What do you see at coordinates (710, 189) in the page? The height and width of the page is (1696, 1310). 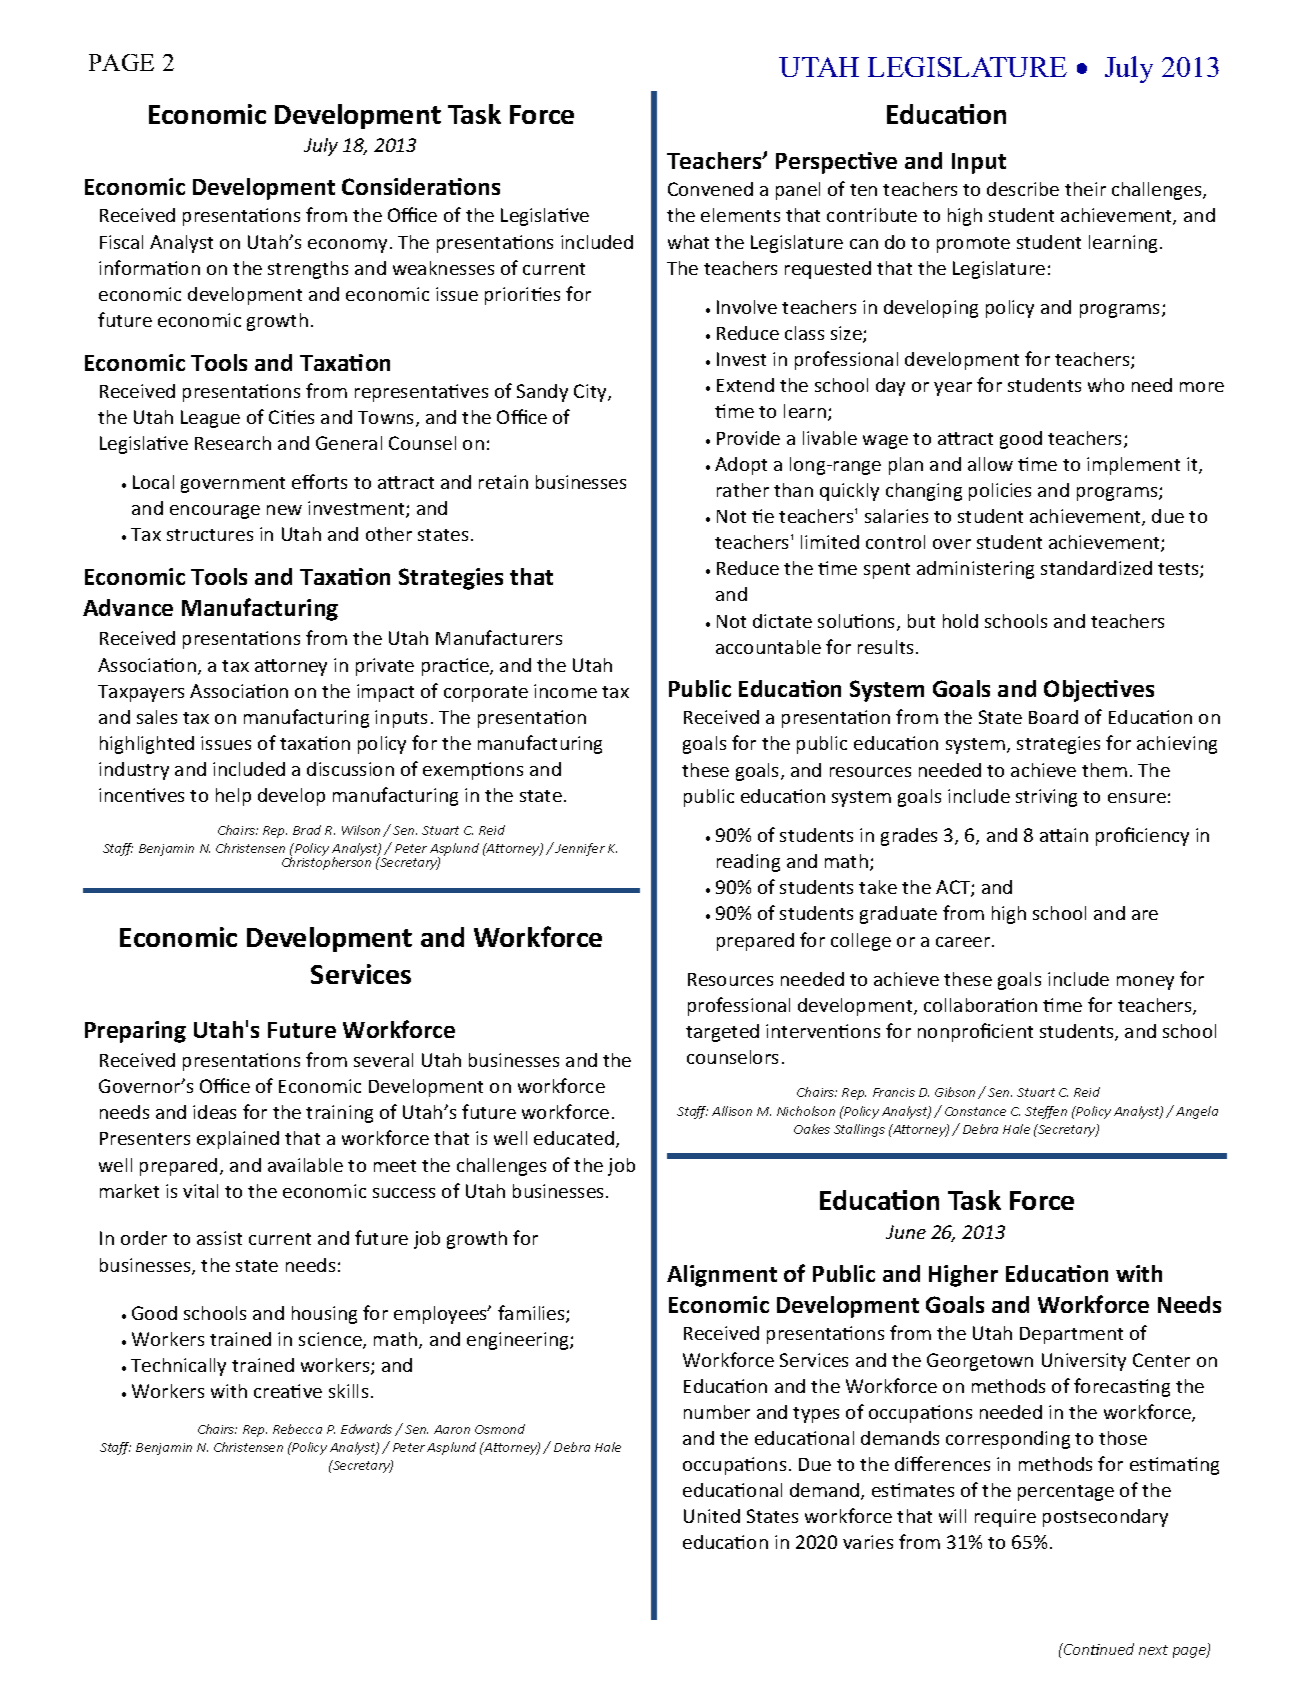 I see `Convened` at bounding box center [710, 189].
